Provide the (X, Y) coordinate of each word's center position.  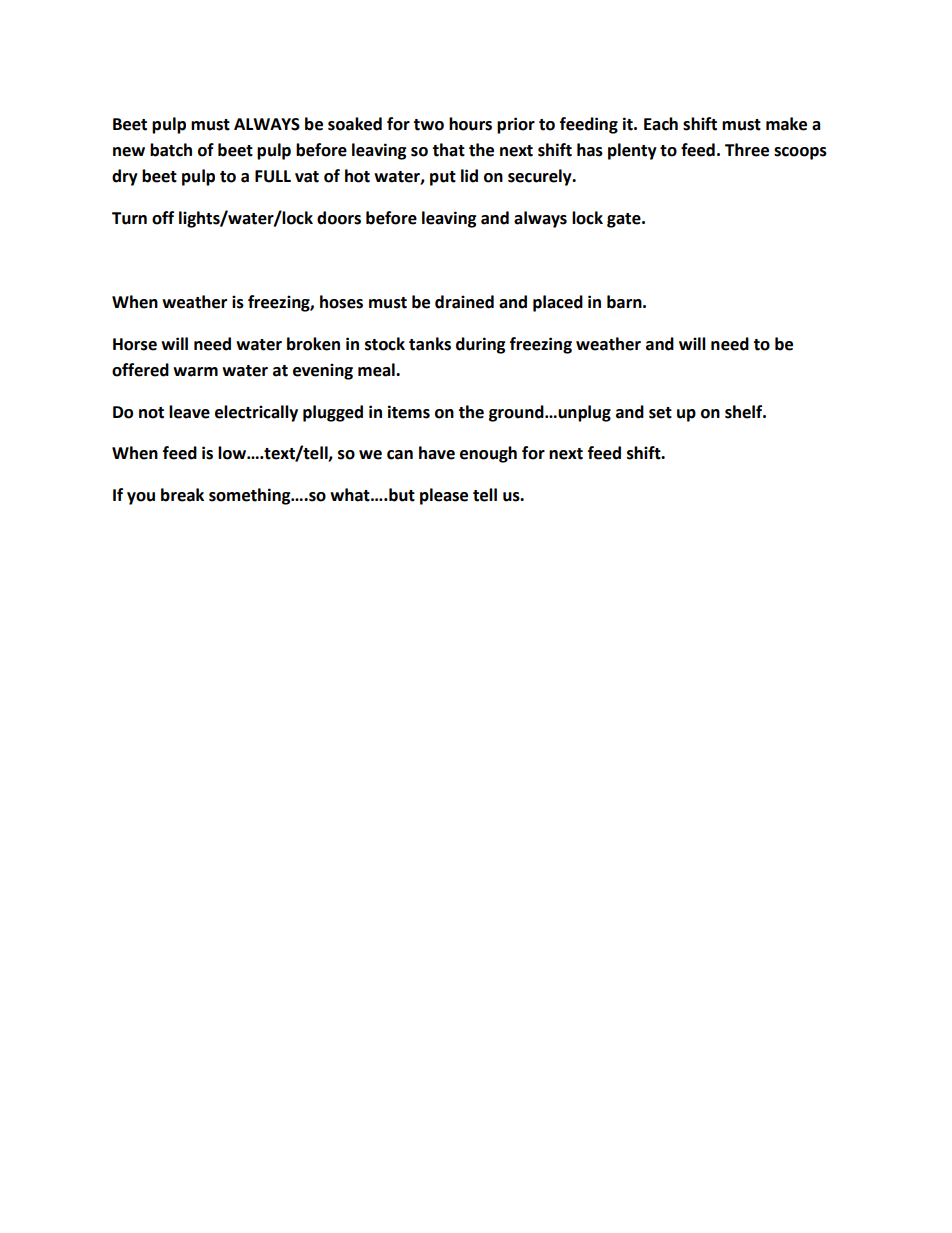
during (481, 345)
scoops (800, 153)
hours (470, 124)
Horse (135, 344)
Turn (129, 218)
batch (171, 150)
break (182, 495)
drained (464, 302)
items (409, 412)
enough (488, 454)
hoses (341, 302)
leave (189, 412)
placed (558, 303)
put (443, 178)
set (660, 413)
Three (747, 150)
